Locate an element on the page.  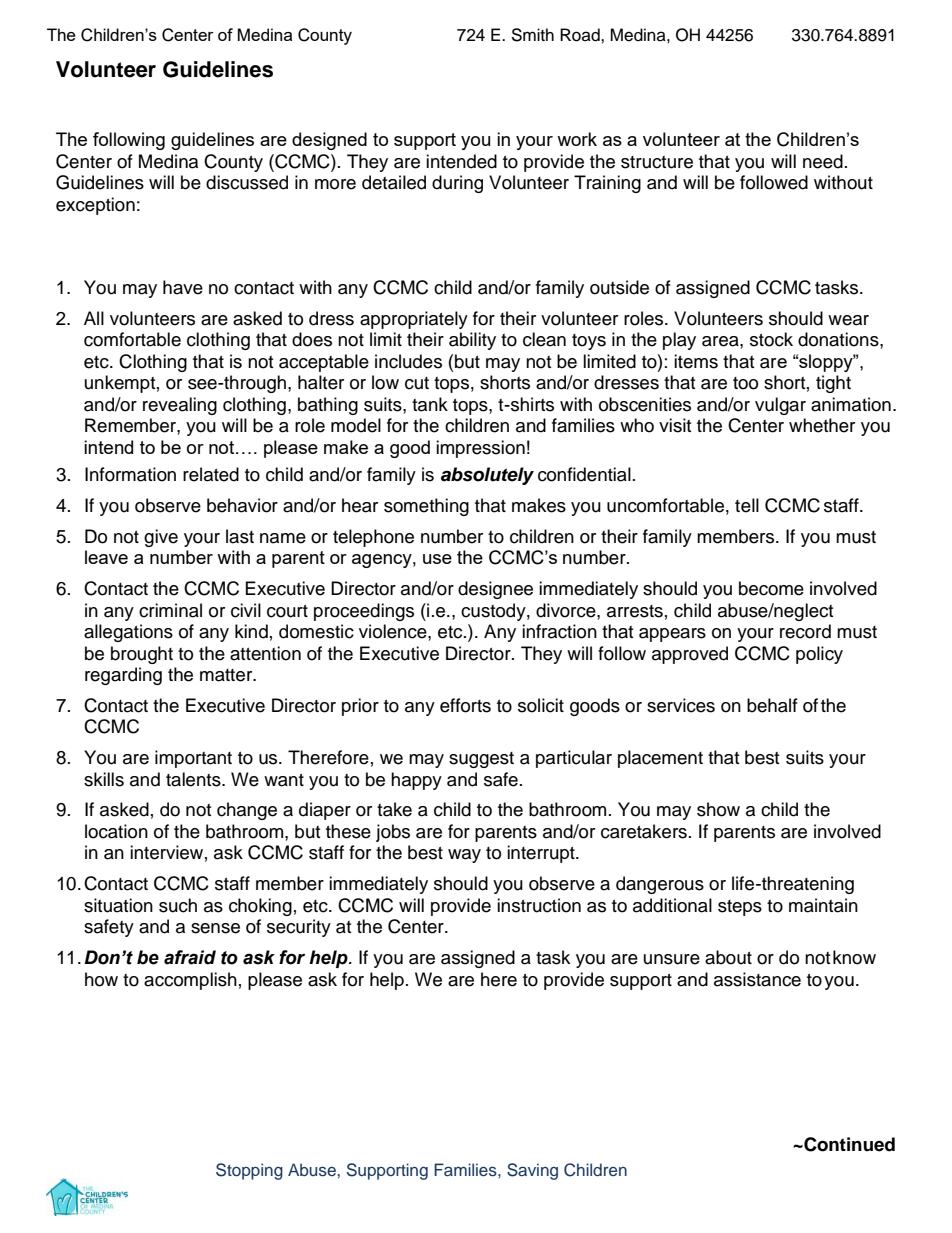
criminal is located at coordinates (170, 610).
